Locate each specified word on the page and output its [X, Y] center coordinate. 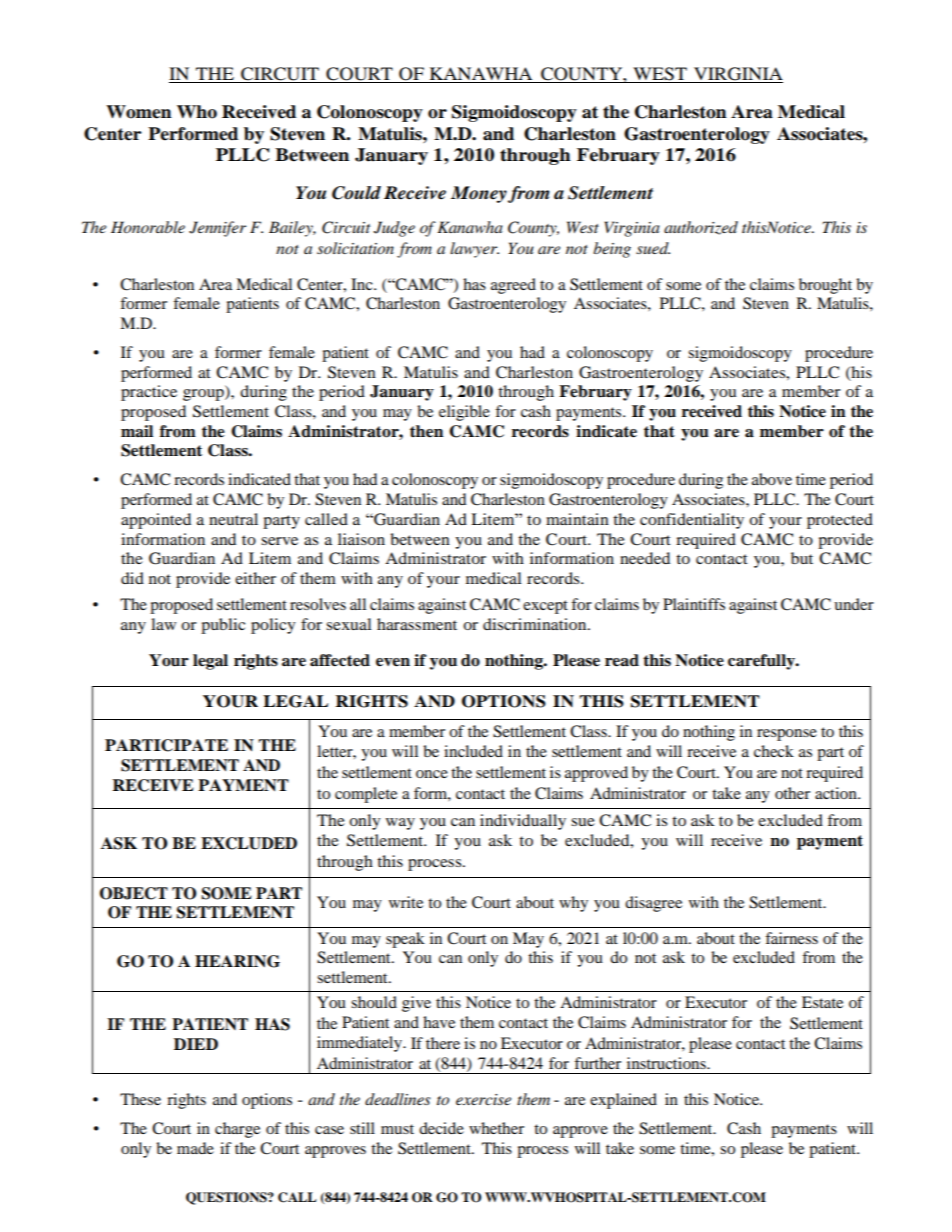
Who [197, 112]
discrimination [536, 624]
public [223, 626]
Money [479, 194]
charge [237, 1130]
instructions [667, 1063]
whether [496, 1128]
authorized [701, 228]
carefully [762, 662]
